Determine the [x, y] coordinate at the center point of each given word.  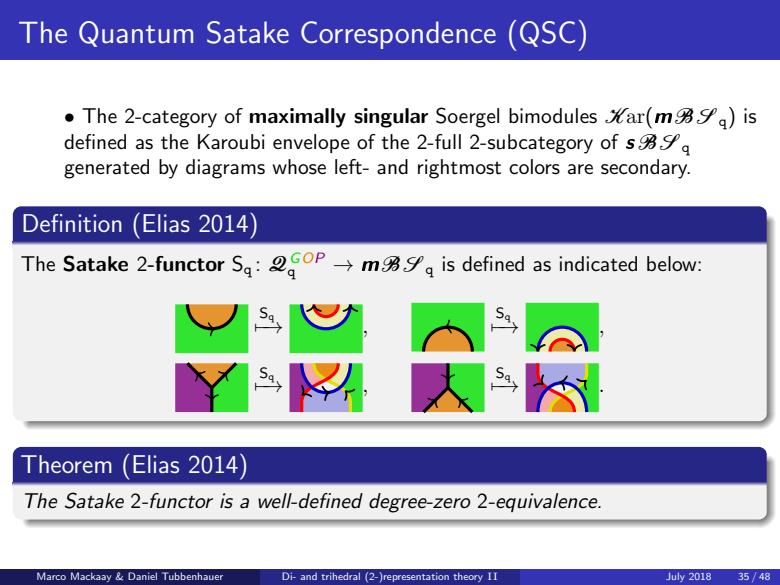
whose [299, 167]
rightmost [459, 169]
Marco [51, 576]
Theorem [66, 464]
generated [106, 169]
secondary [645, 169]
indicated [598, 264]
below [673, 263]
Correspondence [398, 35]
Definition [72, 223]
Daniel [142, 576]
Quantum [136, 34]
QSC [547, 34]
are [580, 169]
